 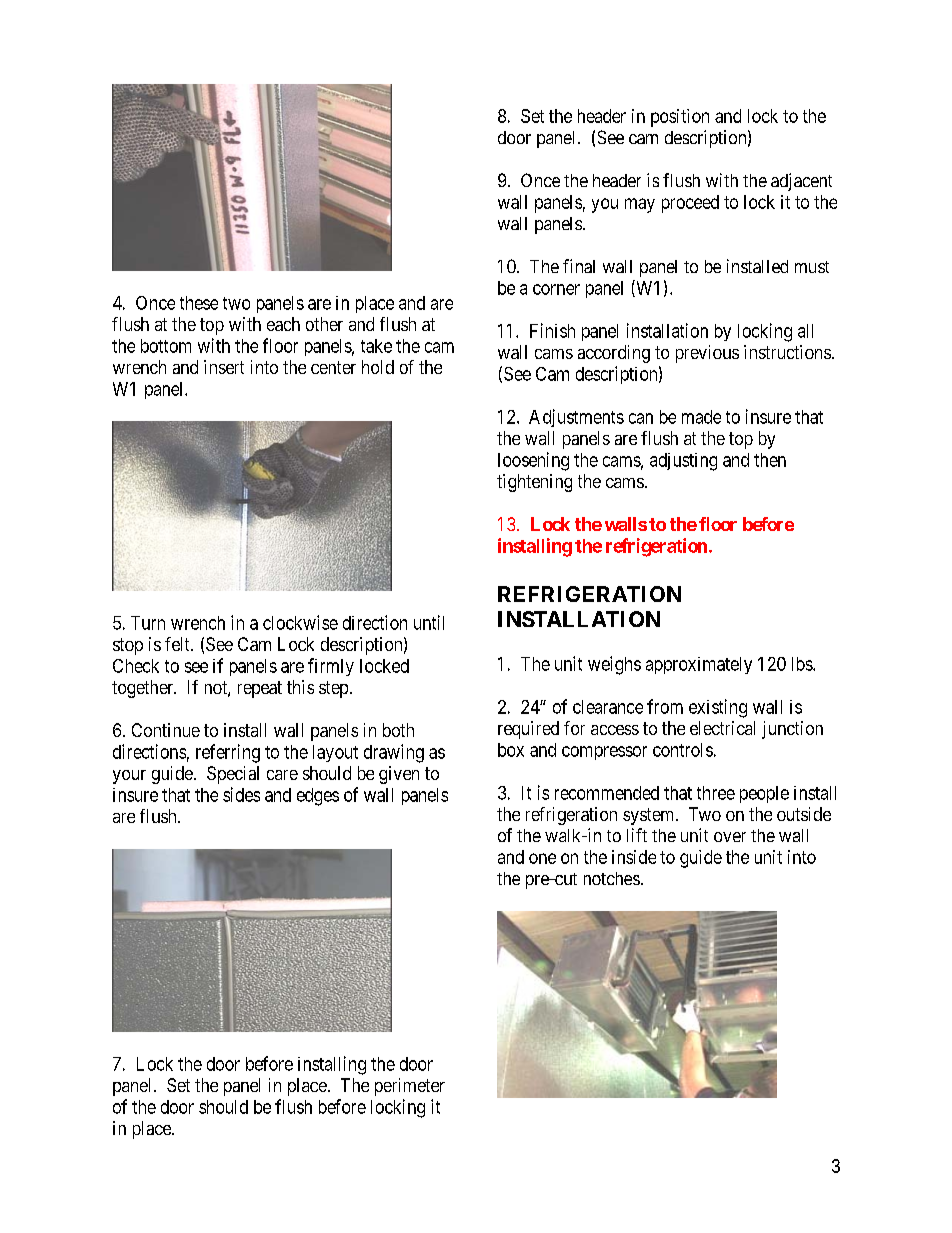 I want to click on then, so click(x=770, y=460).
